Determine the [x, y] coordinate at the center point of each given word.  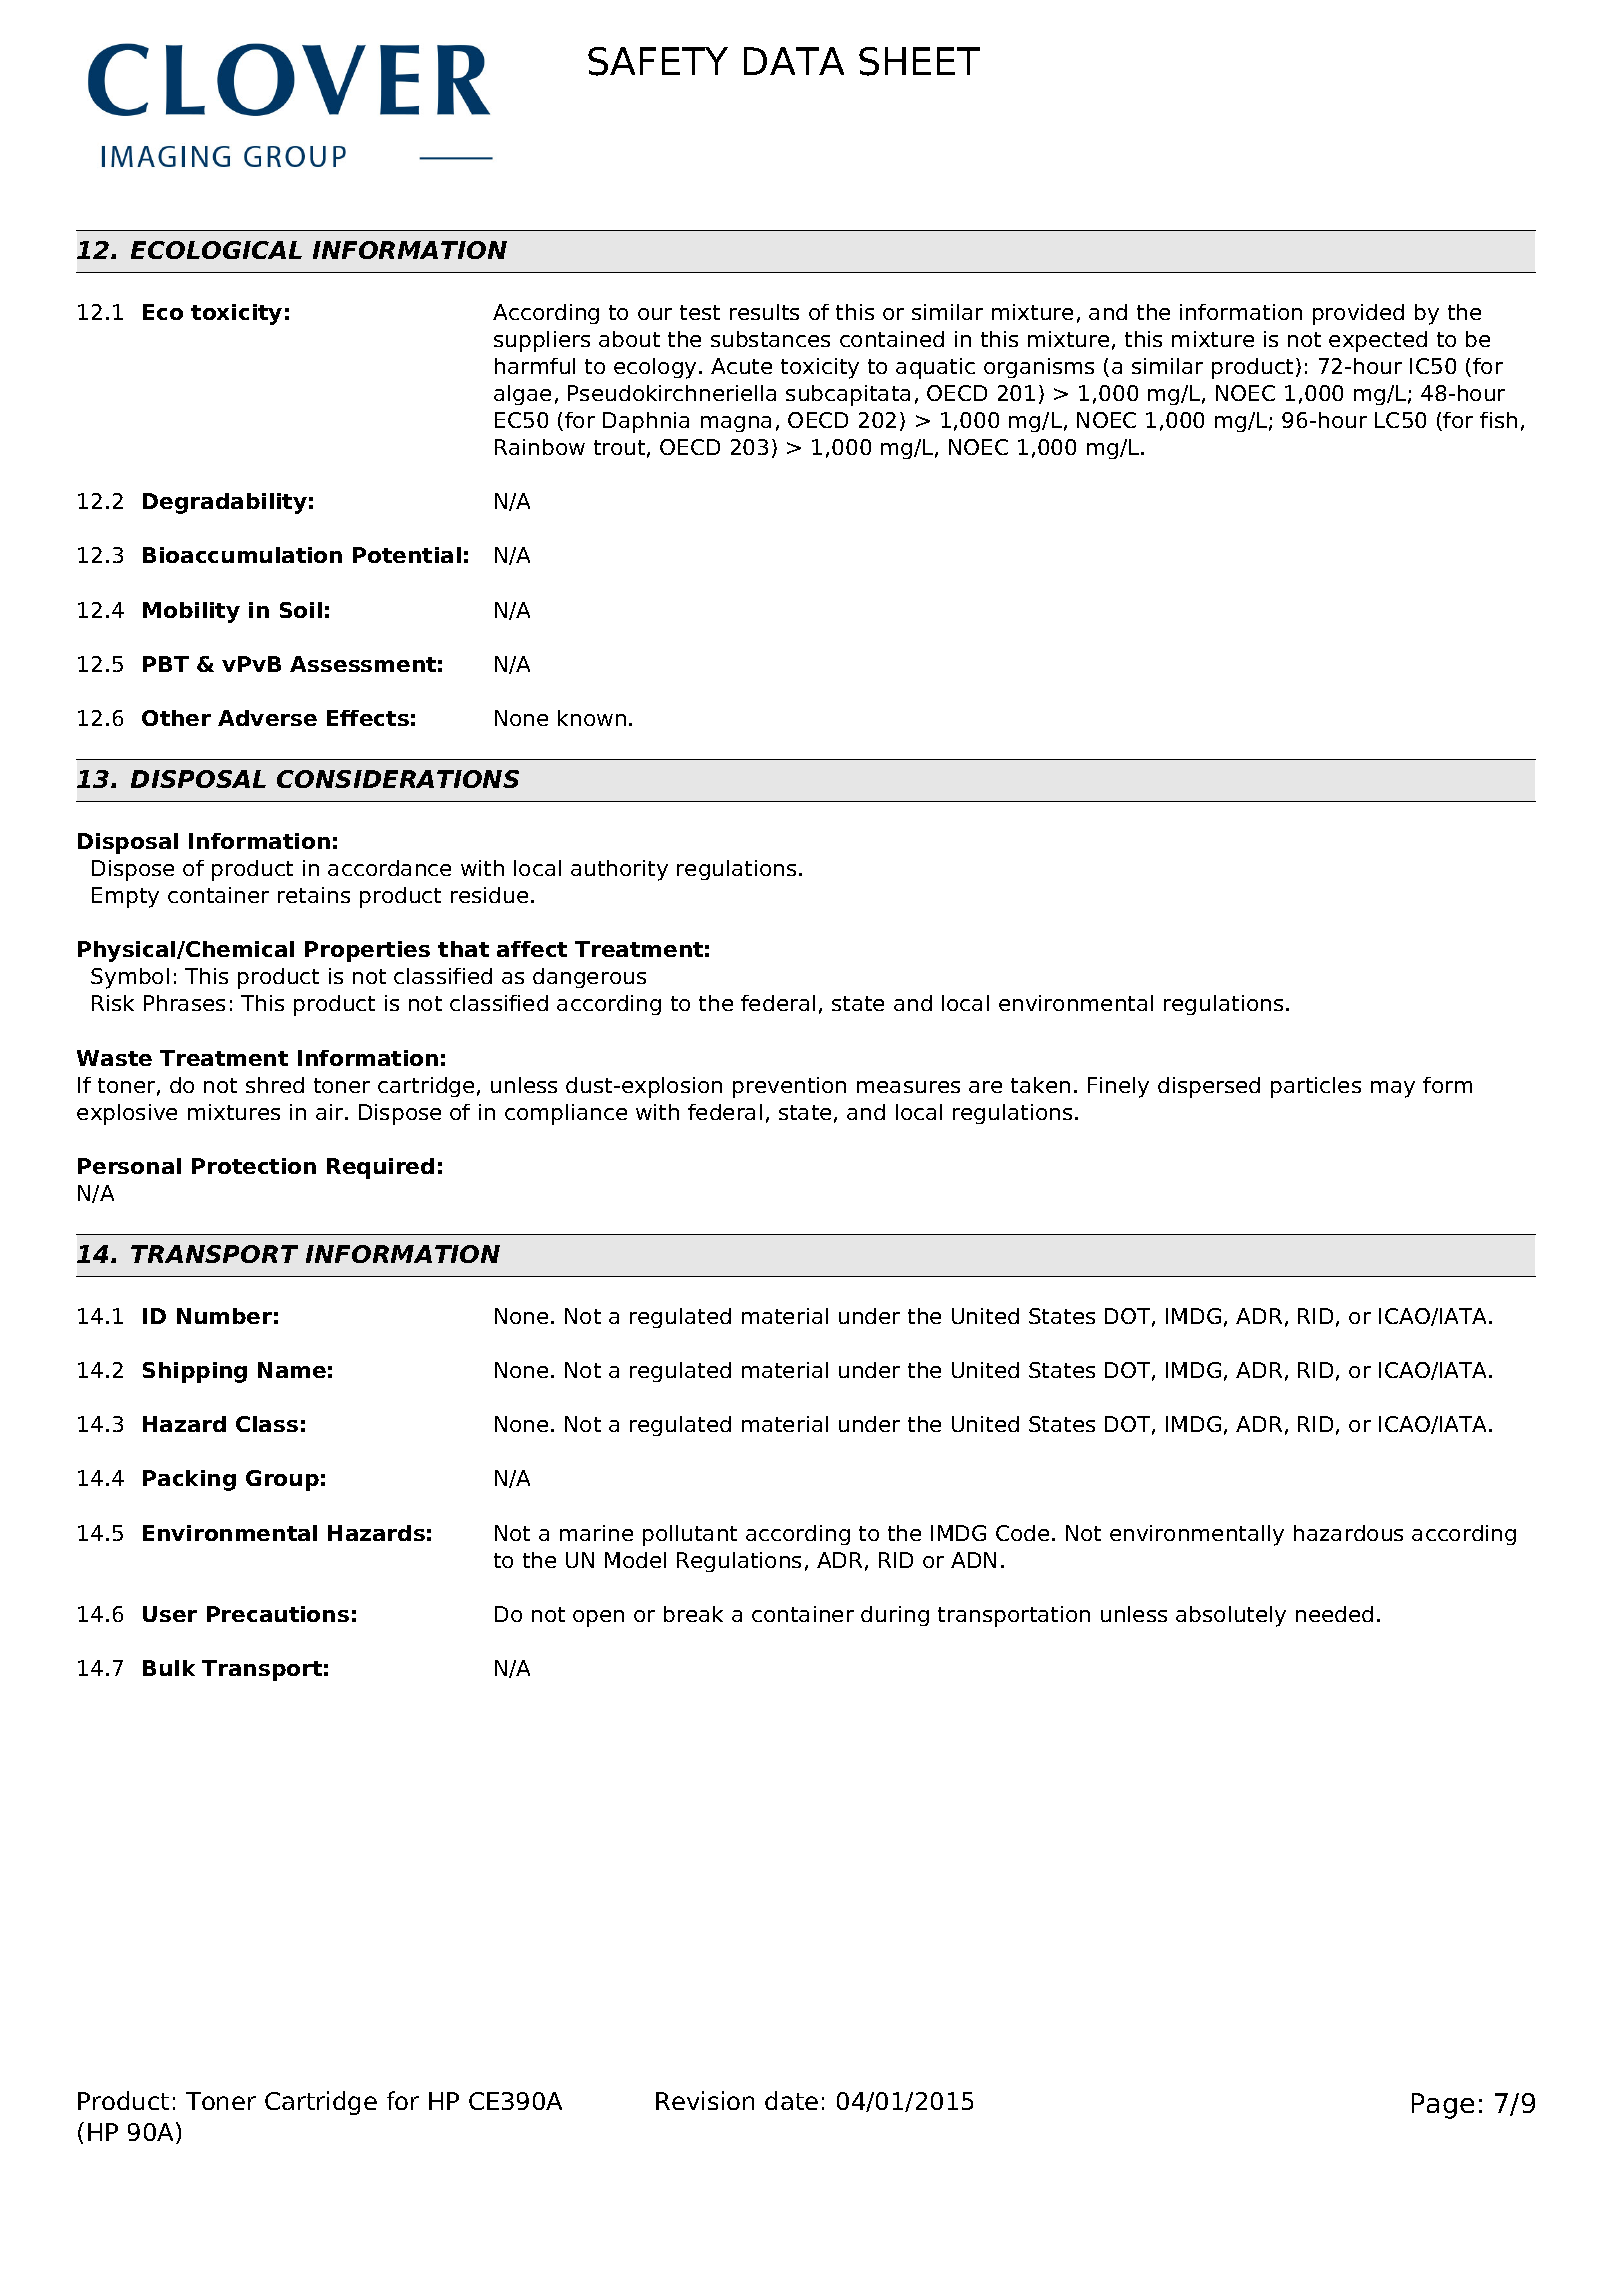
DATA [794, 61]
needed [1334, 1614]
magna [736, 424]
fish [1498, 420]
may [1393, 1089]
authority [619, 870]
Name [292, 1370]
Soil [301, 610]
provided [1358, 314]
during [895, 1616]
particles [1316, 1087]
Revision [705, 2100]
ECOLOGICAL [216, 250]
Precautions [278, 1614]
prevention [789, 1087]
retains [314, 895]
